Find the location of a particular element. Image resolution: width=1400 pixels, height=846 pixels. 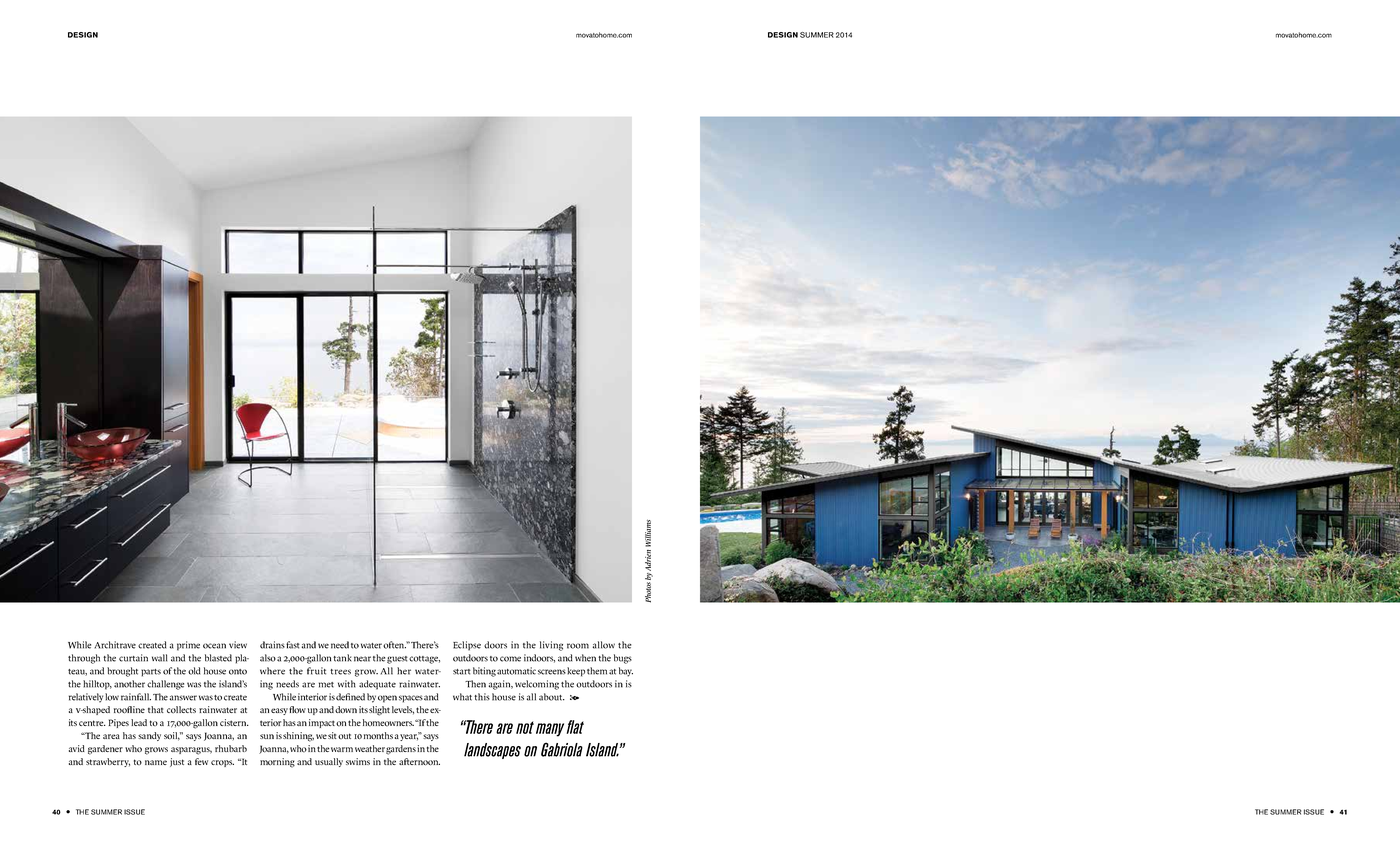

name is located at coordinates (156, 762).
